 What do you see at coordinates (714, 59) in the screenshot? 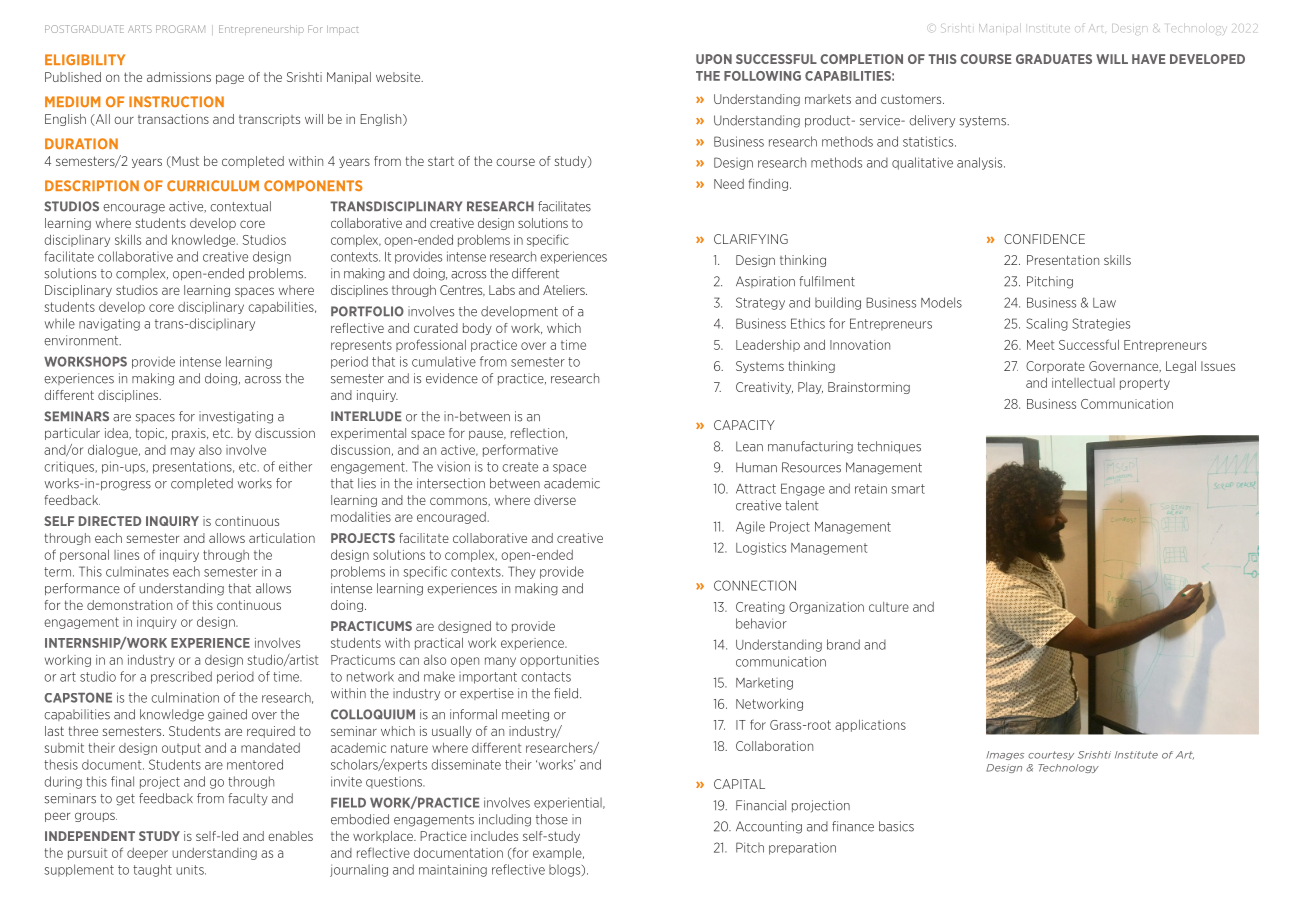
I see `UPON` at bounding box center [714, 59].
